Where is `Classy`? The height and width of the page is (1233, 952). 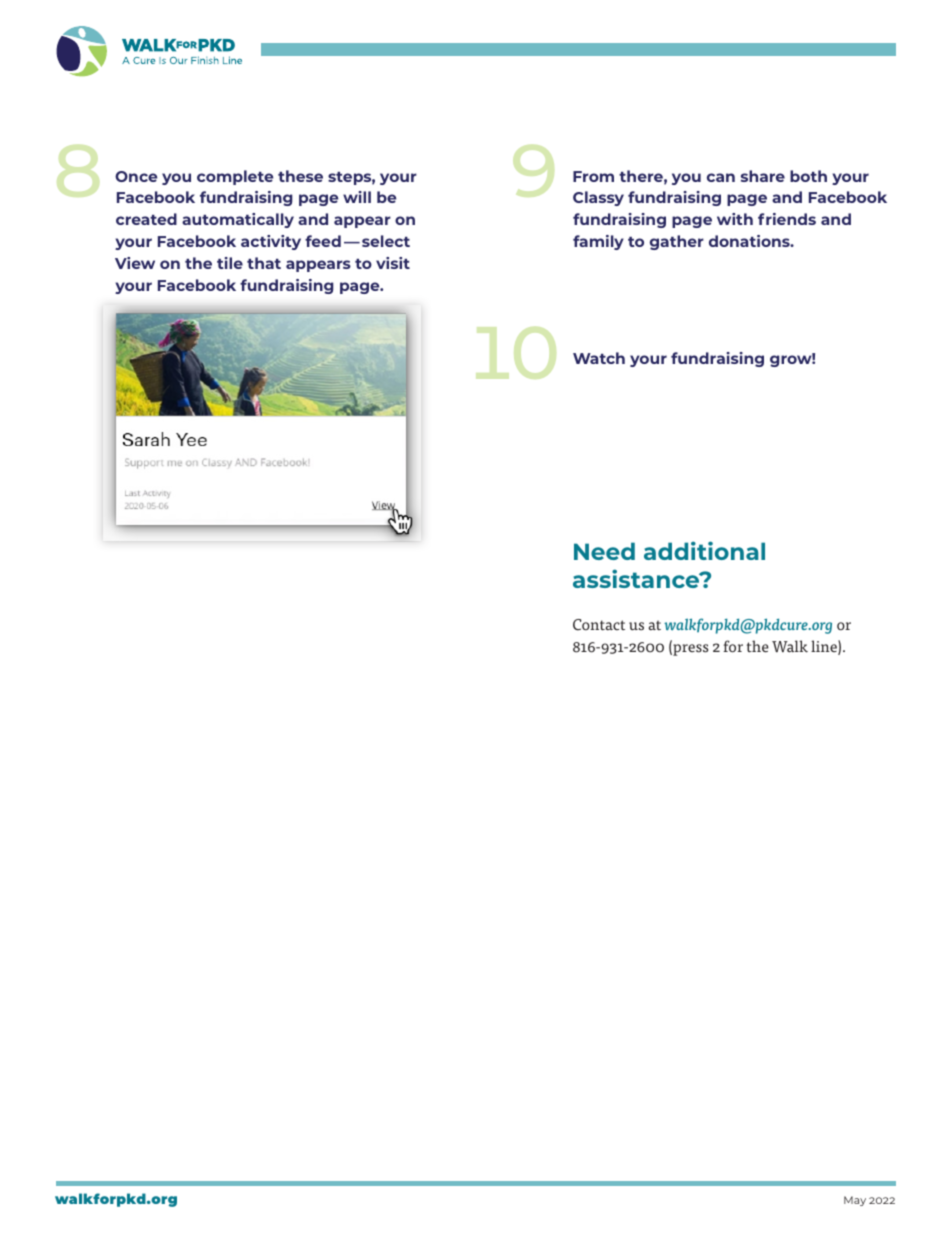 Classy is located at coordinates (598, 198).
